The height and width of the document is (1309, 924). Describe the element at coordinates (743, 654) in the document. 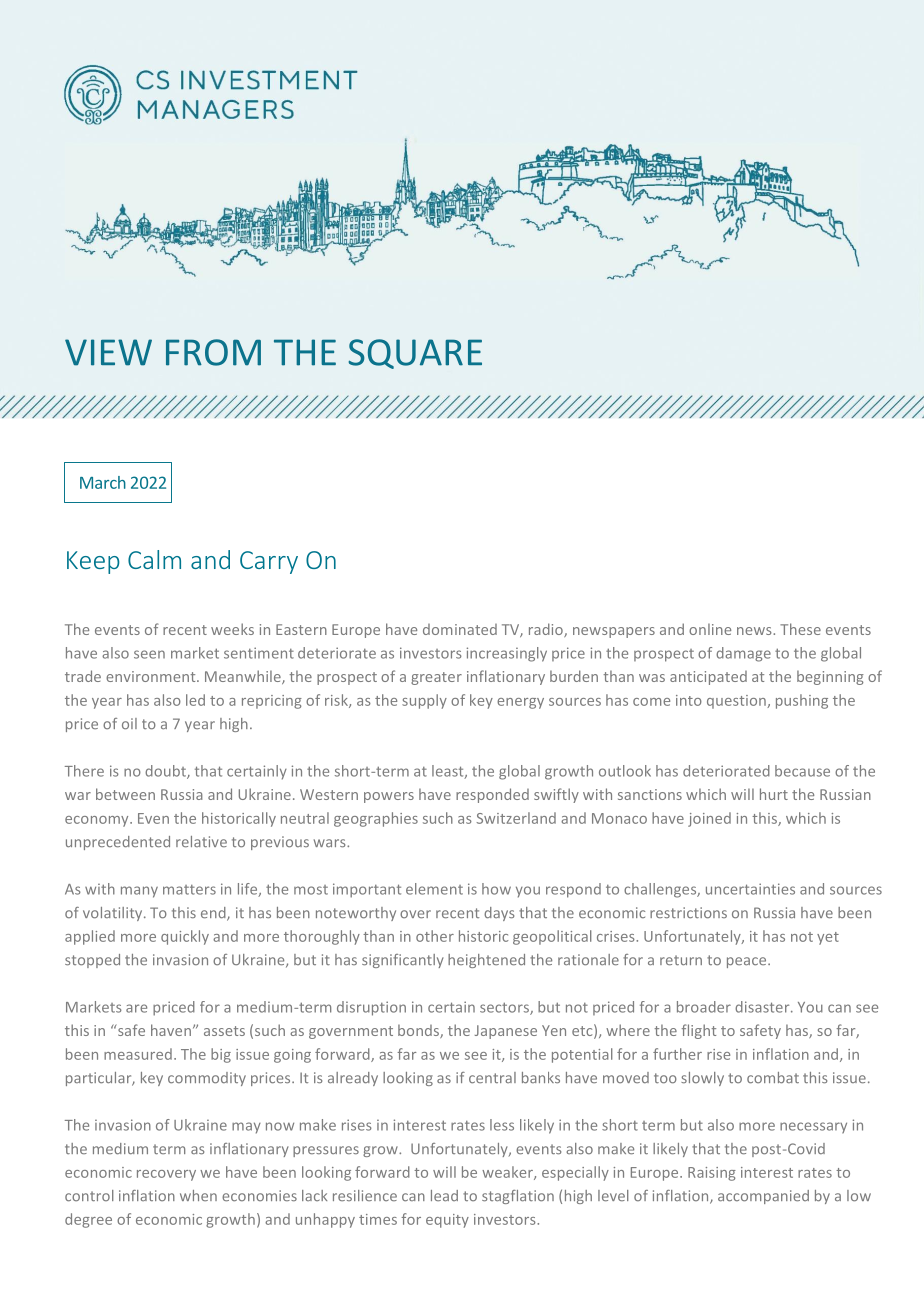

I see `damage` at that location.
